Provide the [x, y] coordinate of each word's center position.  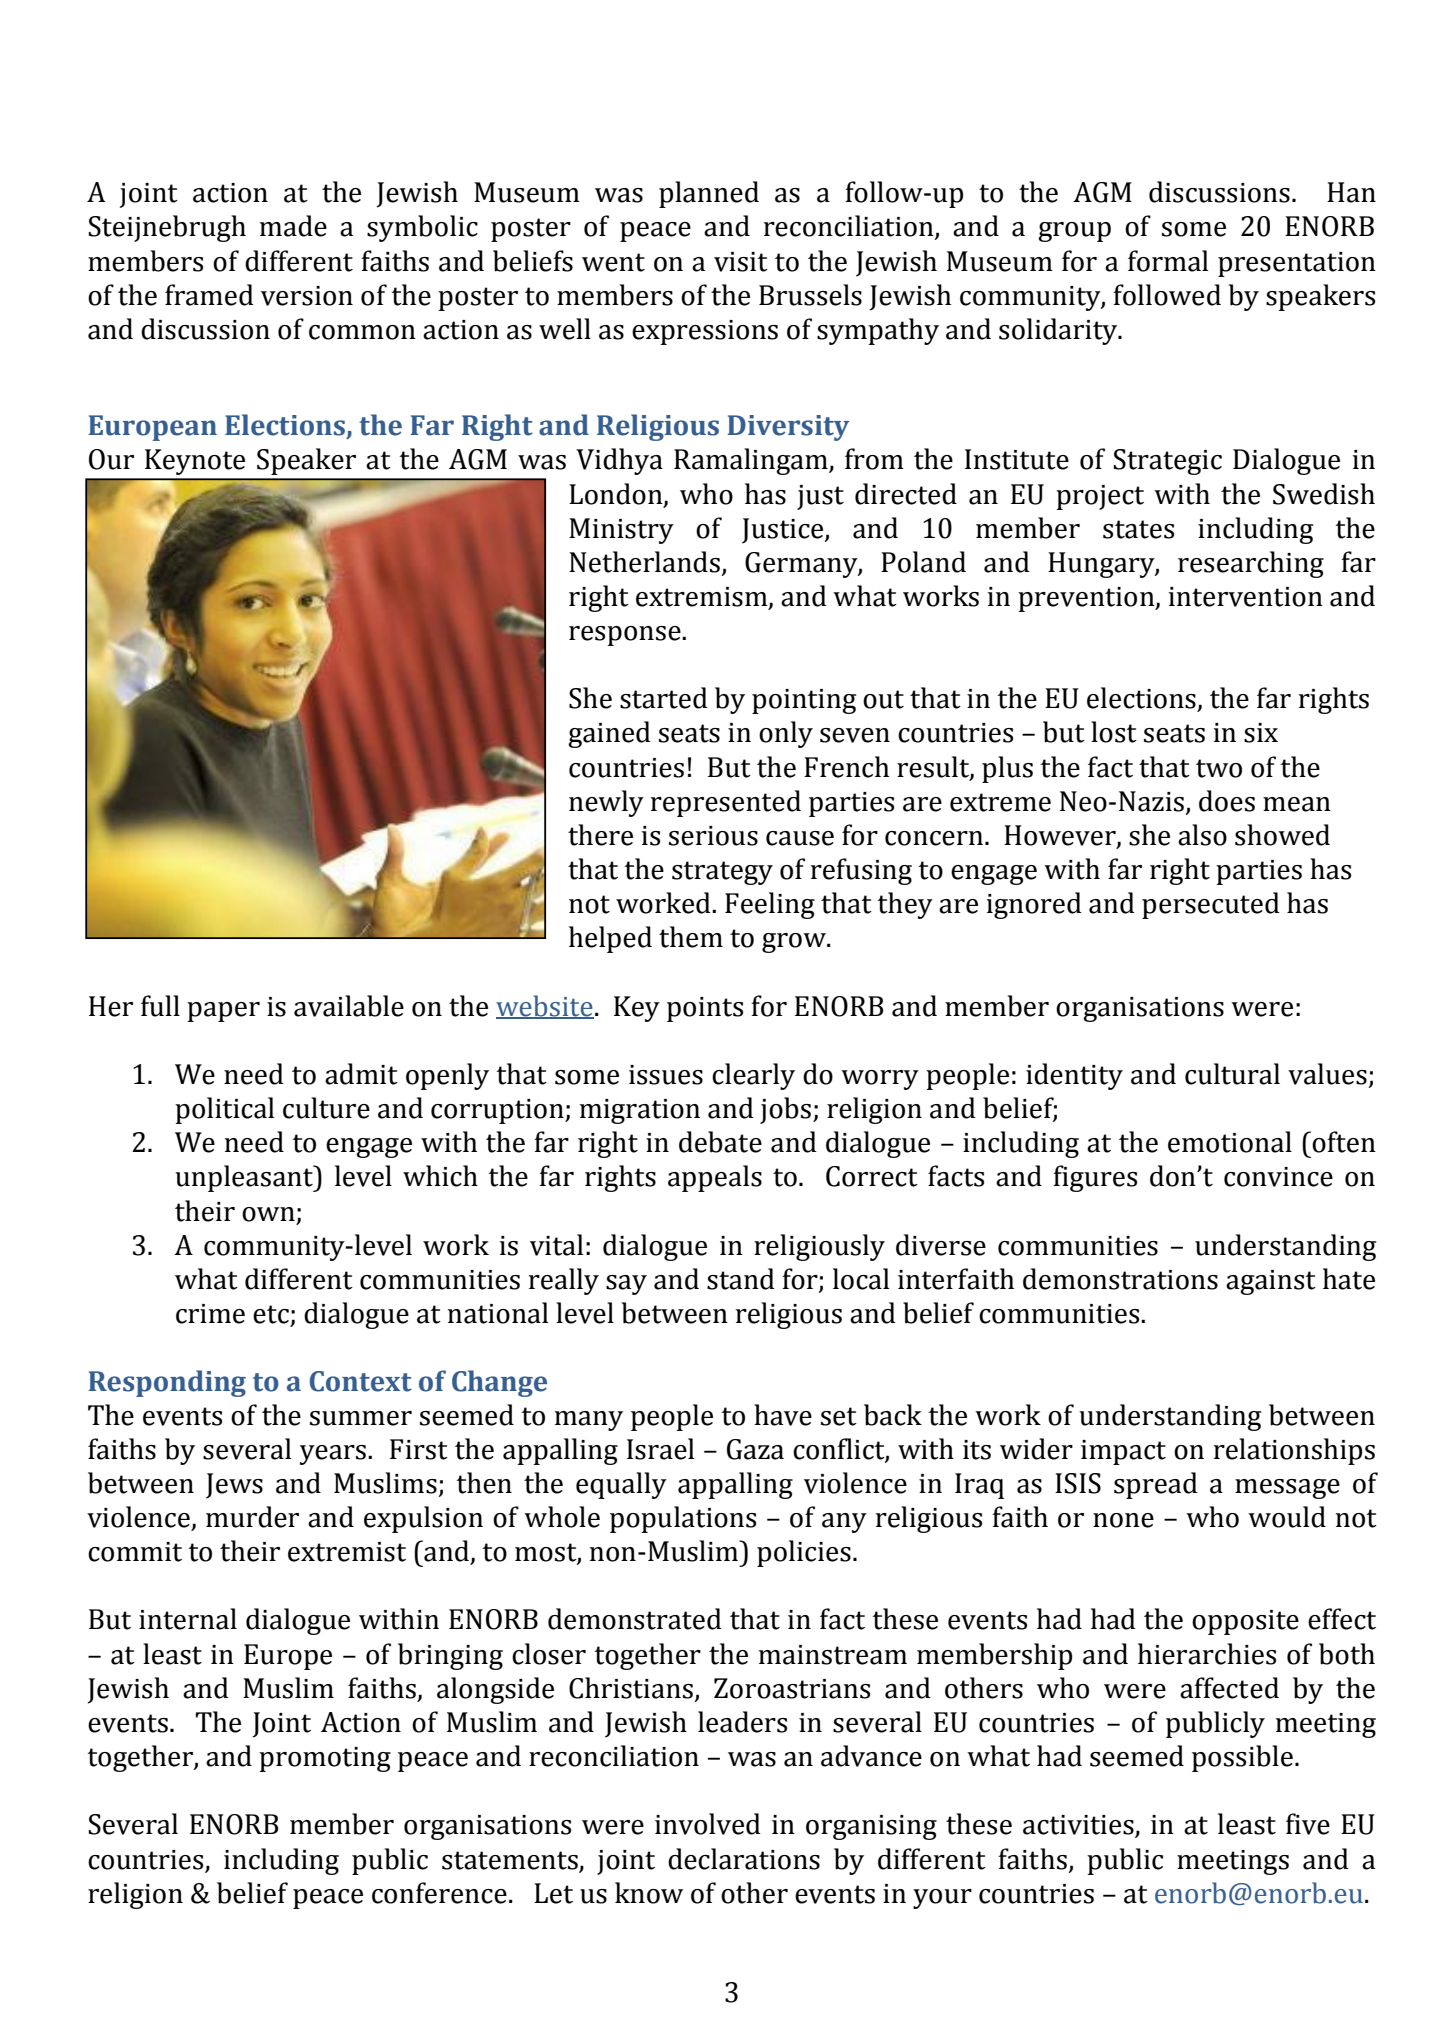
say [626, 1285]
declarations [744, 1859]
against [1271, 1282]
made [293, 226]
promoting [325, 1759]
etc [271, 1314]
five [1308, 1824]
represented [726, 803]
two [1219, 768]
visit [741, 262]
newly [606, 803]
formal [1168, 261]
